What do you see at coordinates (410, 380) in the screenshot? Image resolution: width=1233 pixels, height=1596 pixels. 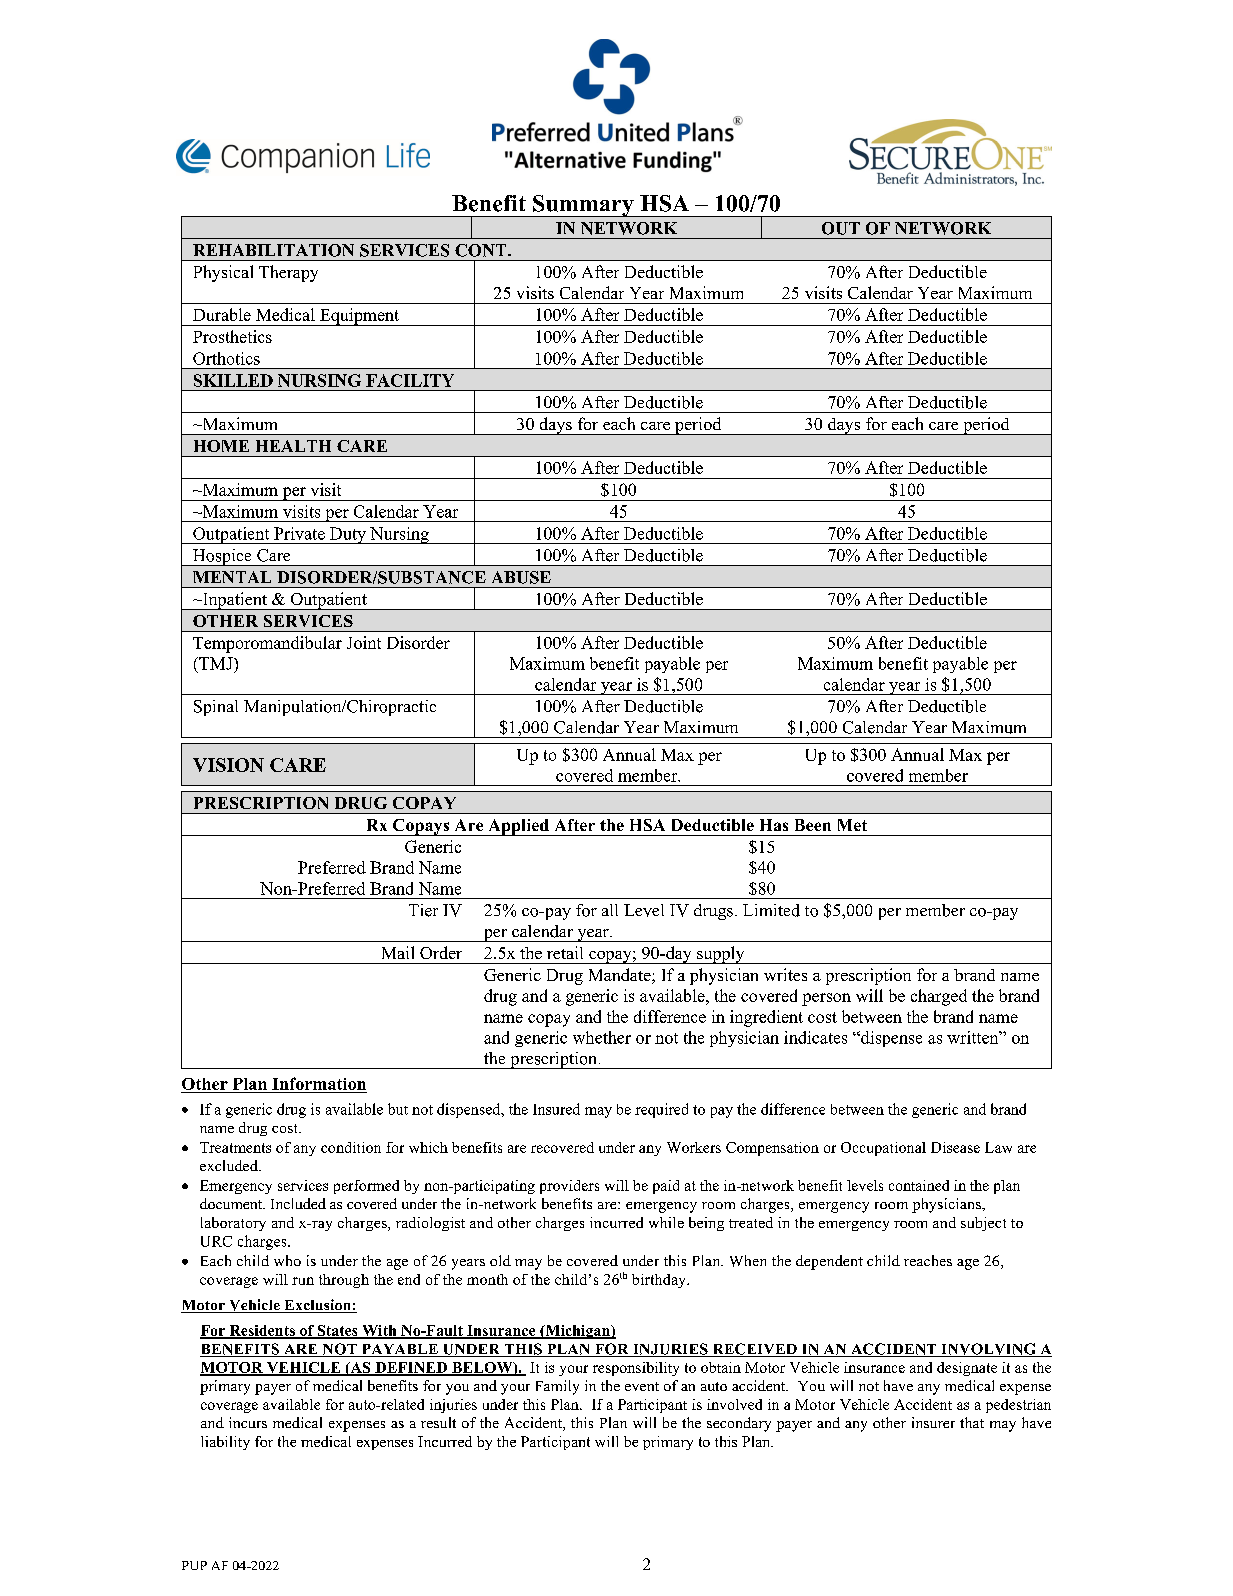 I see `FACILITY` at bounding box center [410, 380].
